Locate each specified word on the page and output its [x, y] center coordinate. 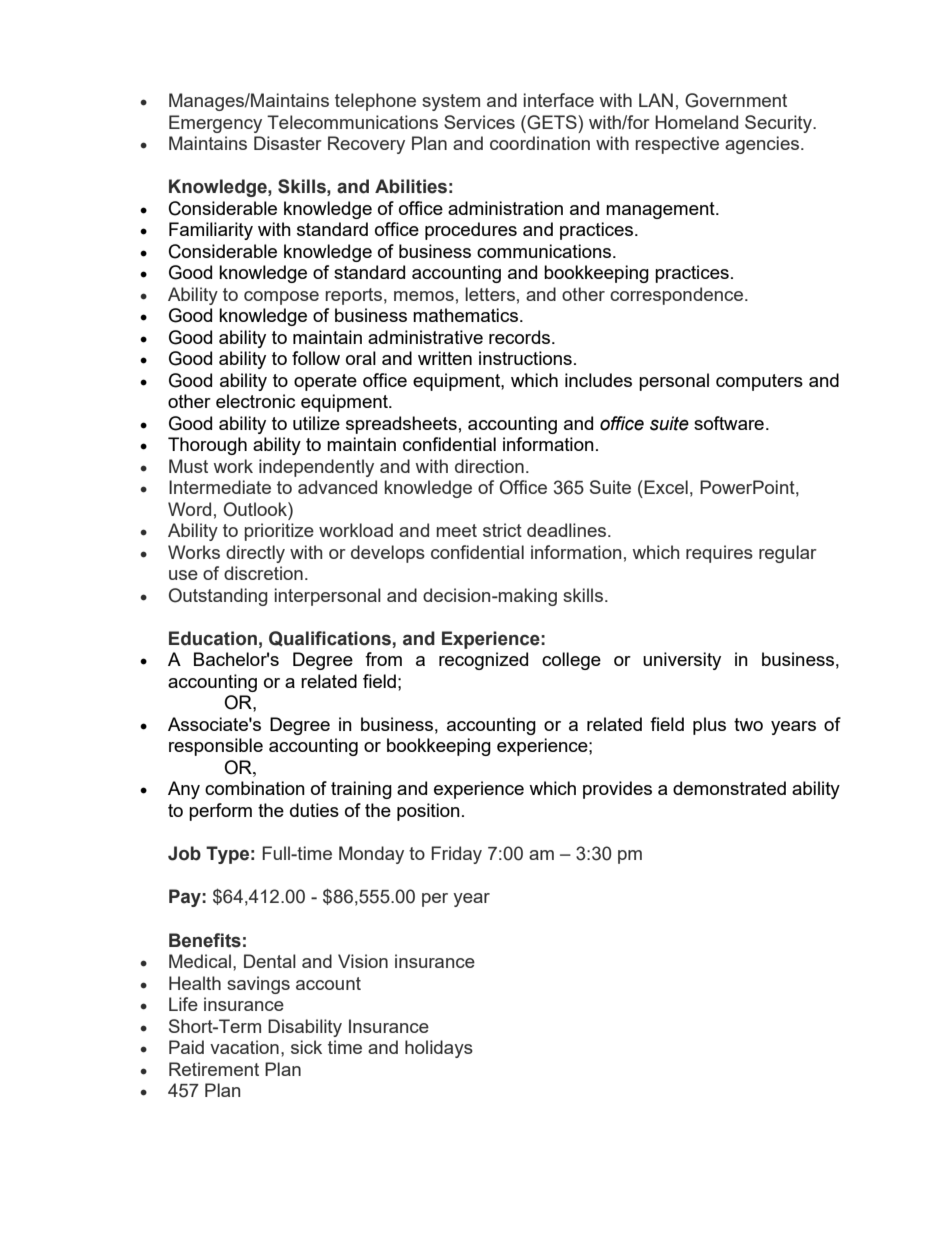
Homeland [696, 122]
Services [479, 122]
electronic [255, 401]
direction [489, 466]
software [729, 423]
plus [709, 726]
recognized [483, 661]
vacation [244, 1047]
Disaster [288, 143]
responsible [216, 747]
